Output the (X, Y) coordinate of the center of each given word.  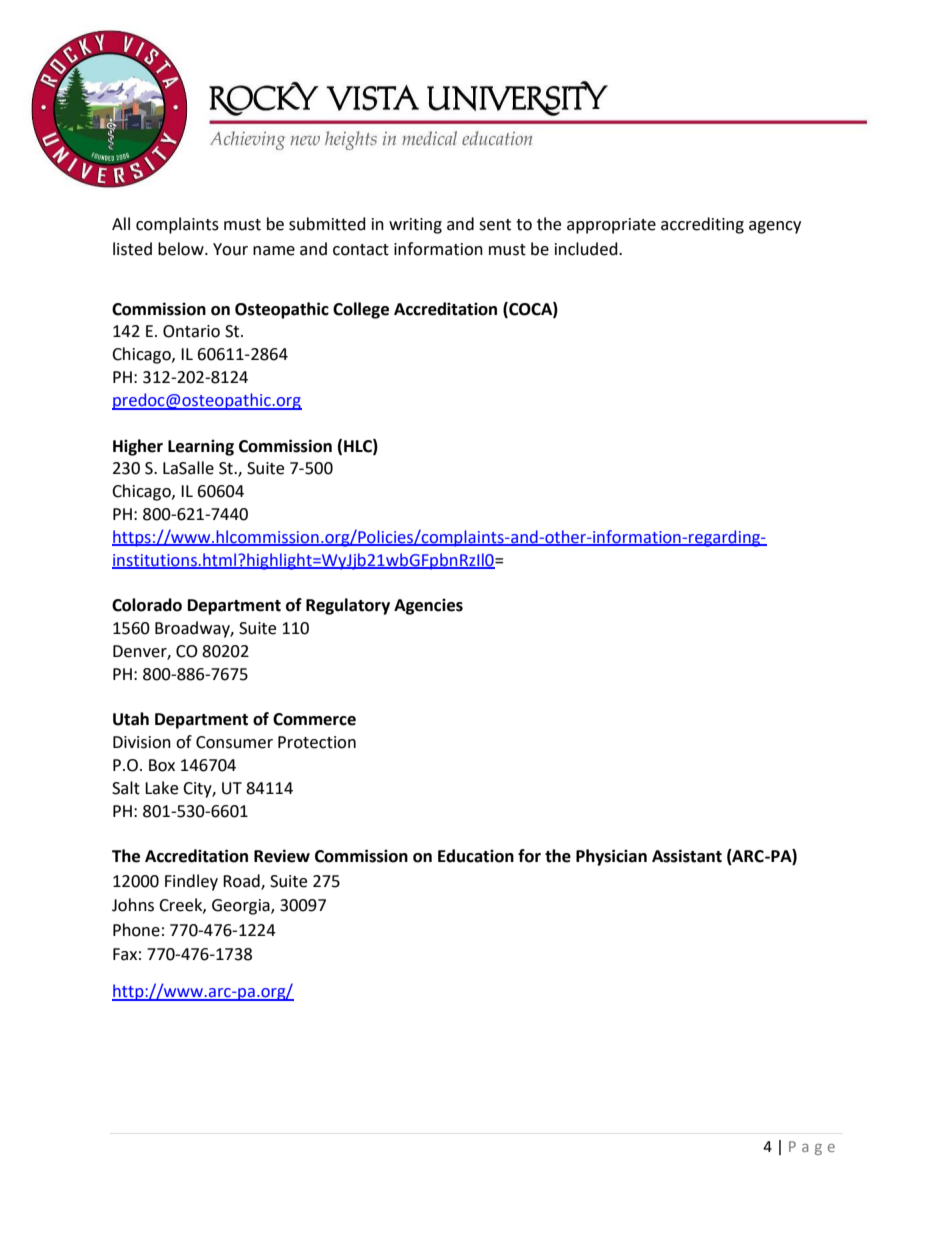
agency (775, 227)
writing (415, 226)
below (182, 249)
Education (476, 856)
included (587, 249)
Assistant (687, 856)
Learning (201, 447)
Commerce (314, 719)
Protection (317, 742)
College (361, 310)
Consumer (234, 742)
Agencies (428, 606)
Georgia (242, 907)
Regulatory (348, 606)
